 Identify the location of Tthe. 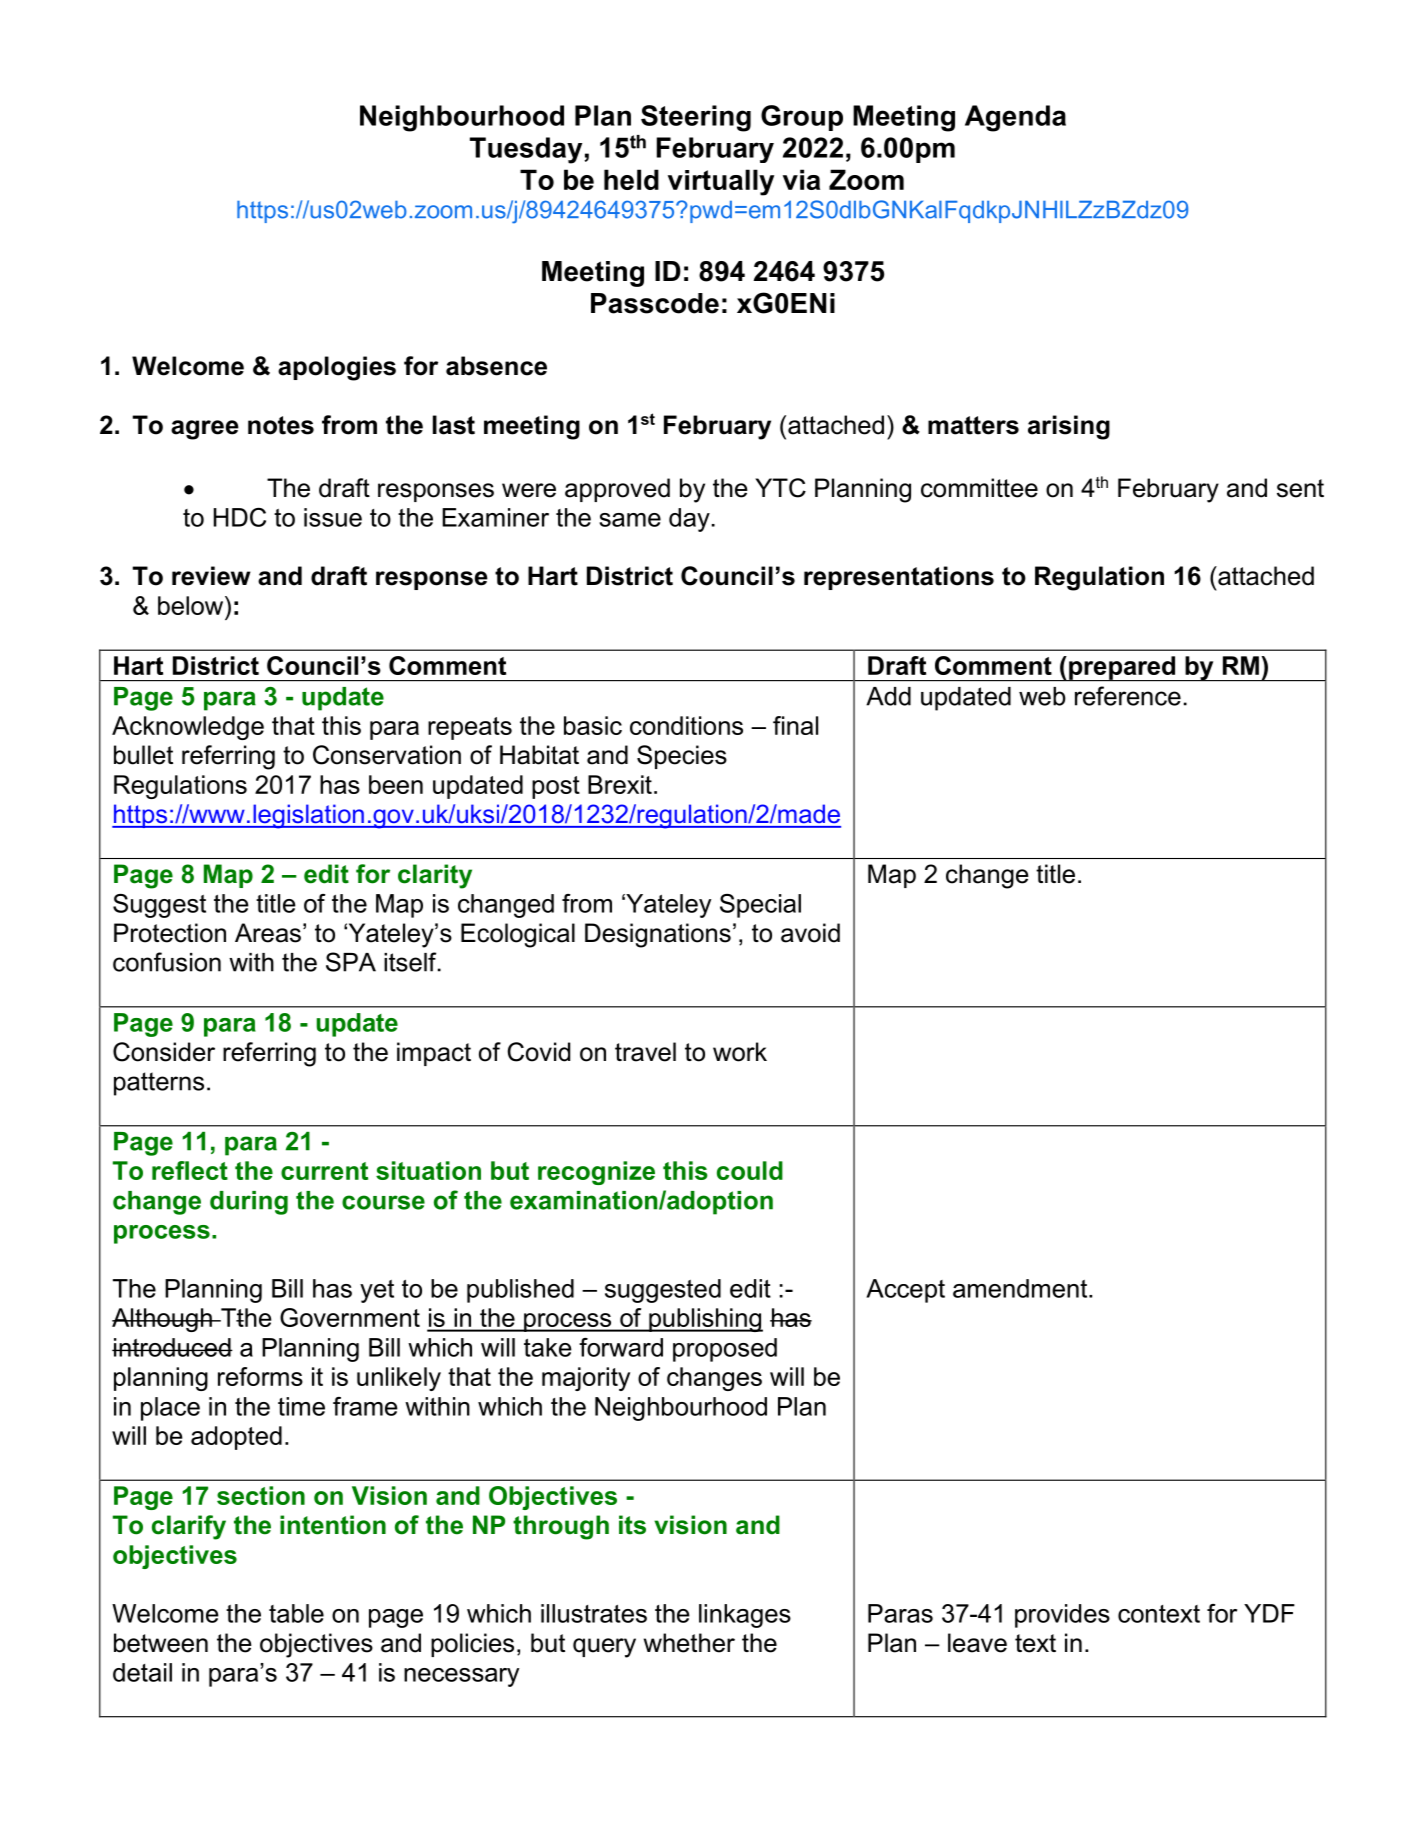
(245, 1317).
